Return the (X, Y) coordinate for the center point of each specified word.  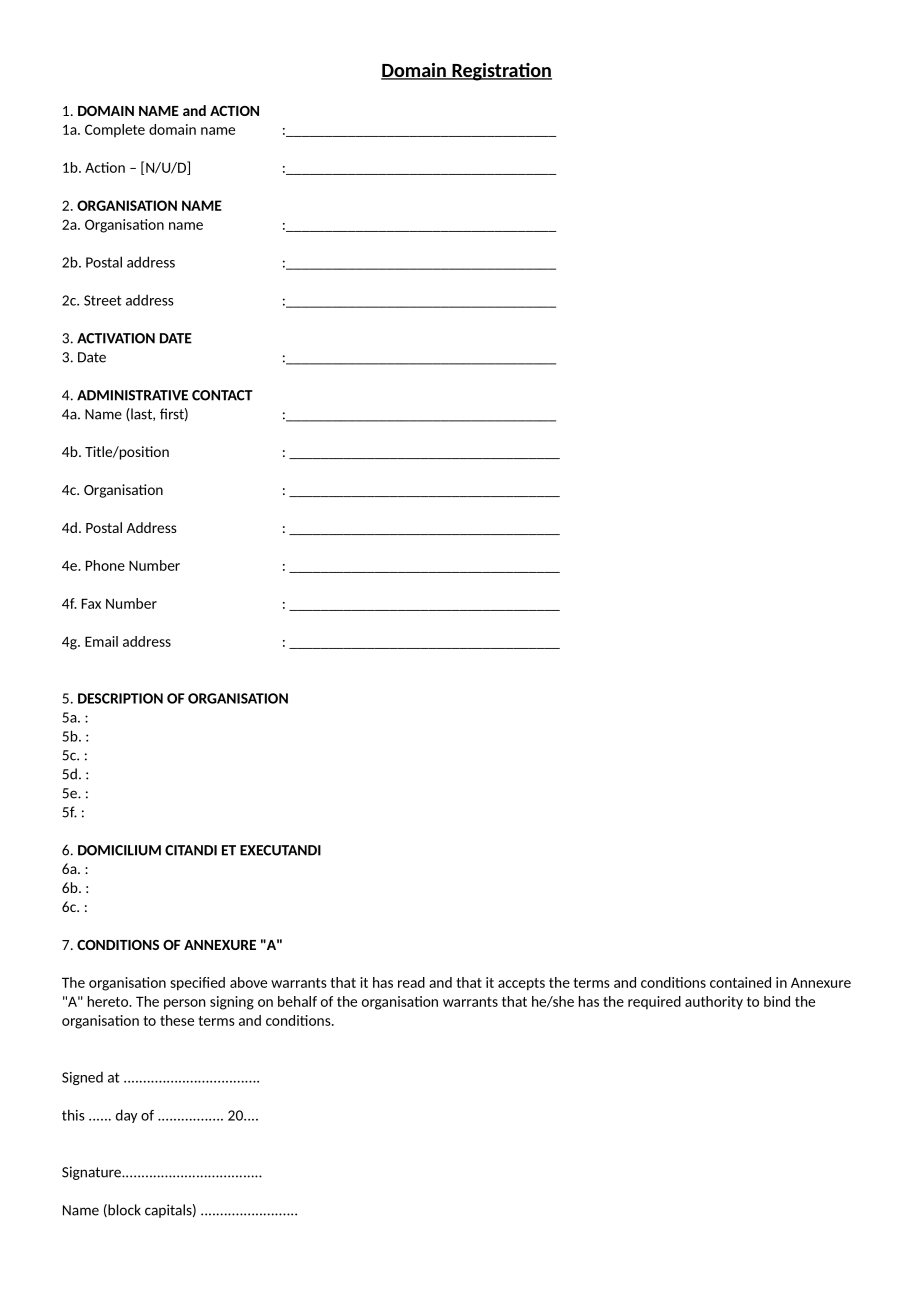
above (248, 982)
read (411, 982)
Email (101, 641)
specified (197, 984)
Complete (115, 130)
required (654, 1002)
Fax (91, 603)
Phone (105, 565)
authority (714, 1003)
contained (740, 982)
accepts (521, 984)
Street (103, 300)
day (127, 1116)
